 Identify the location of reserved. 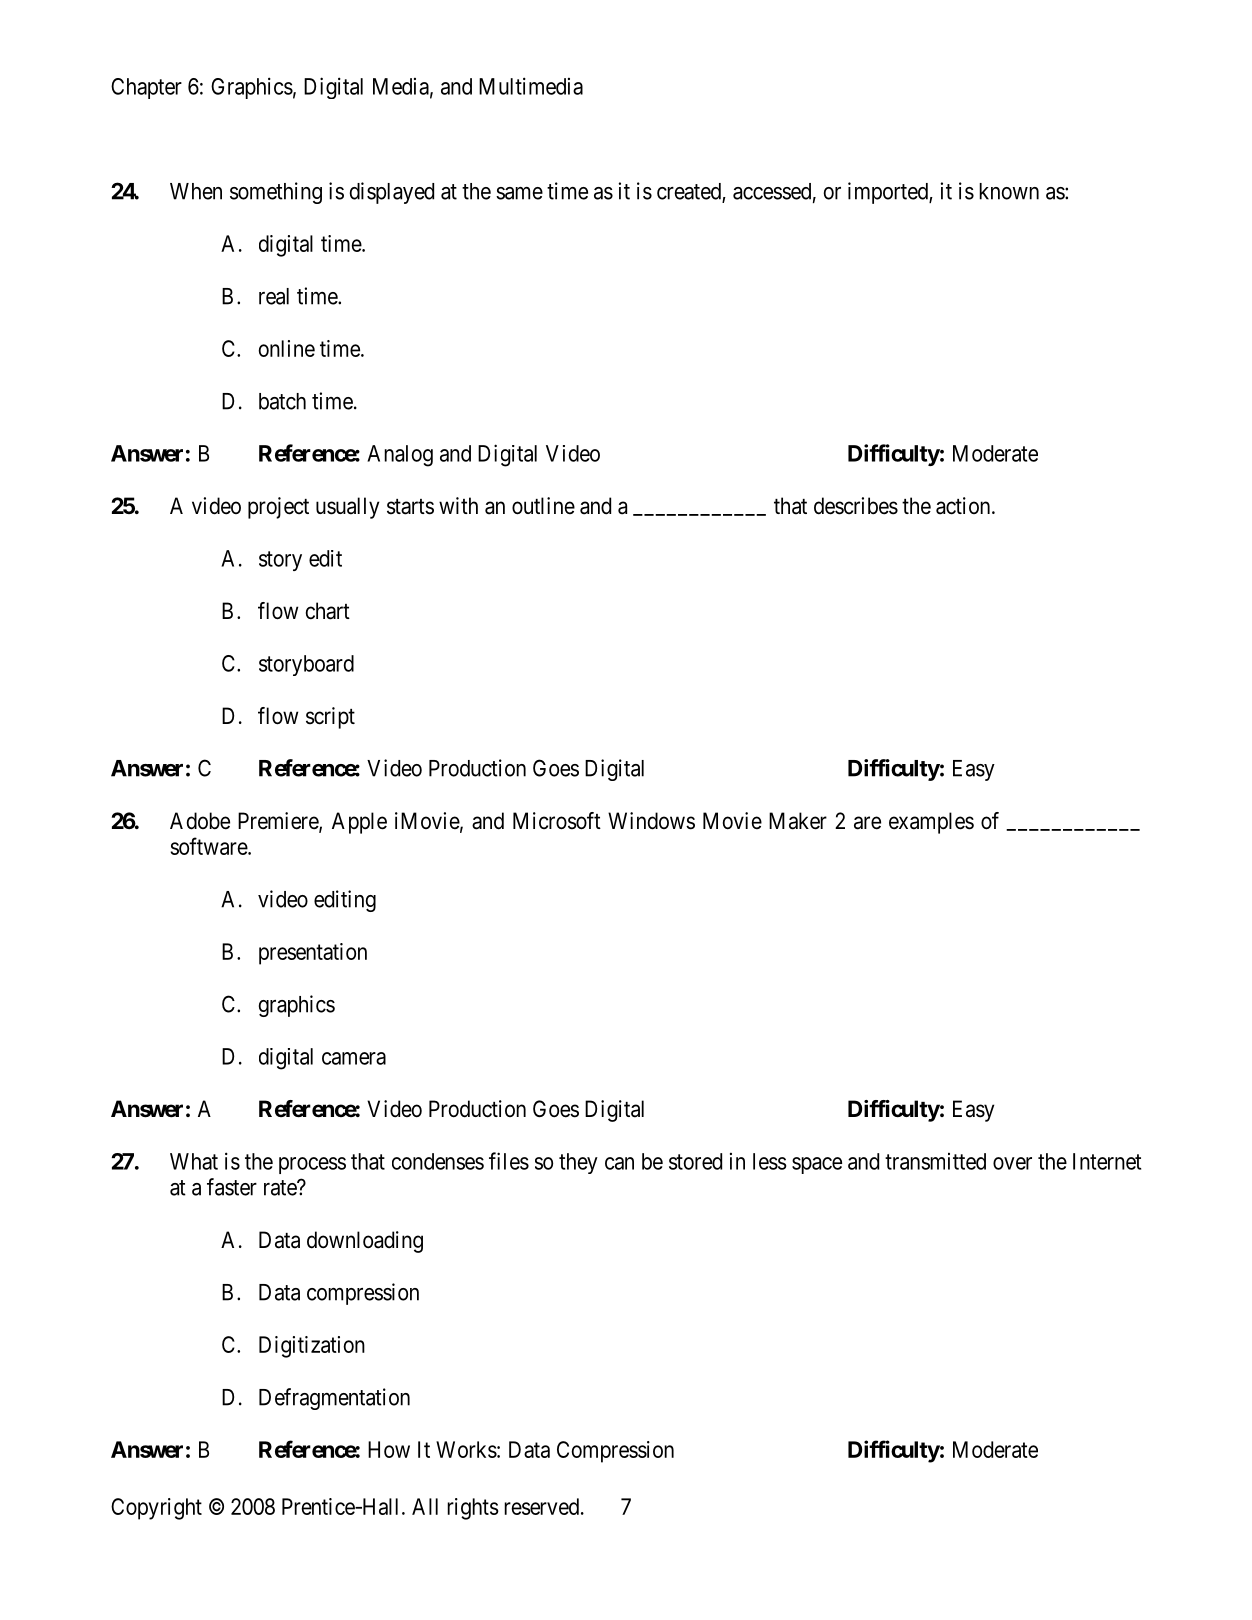
(543, 1506).
